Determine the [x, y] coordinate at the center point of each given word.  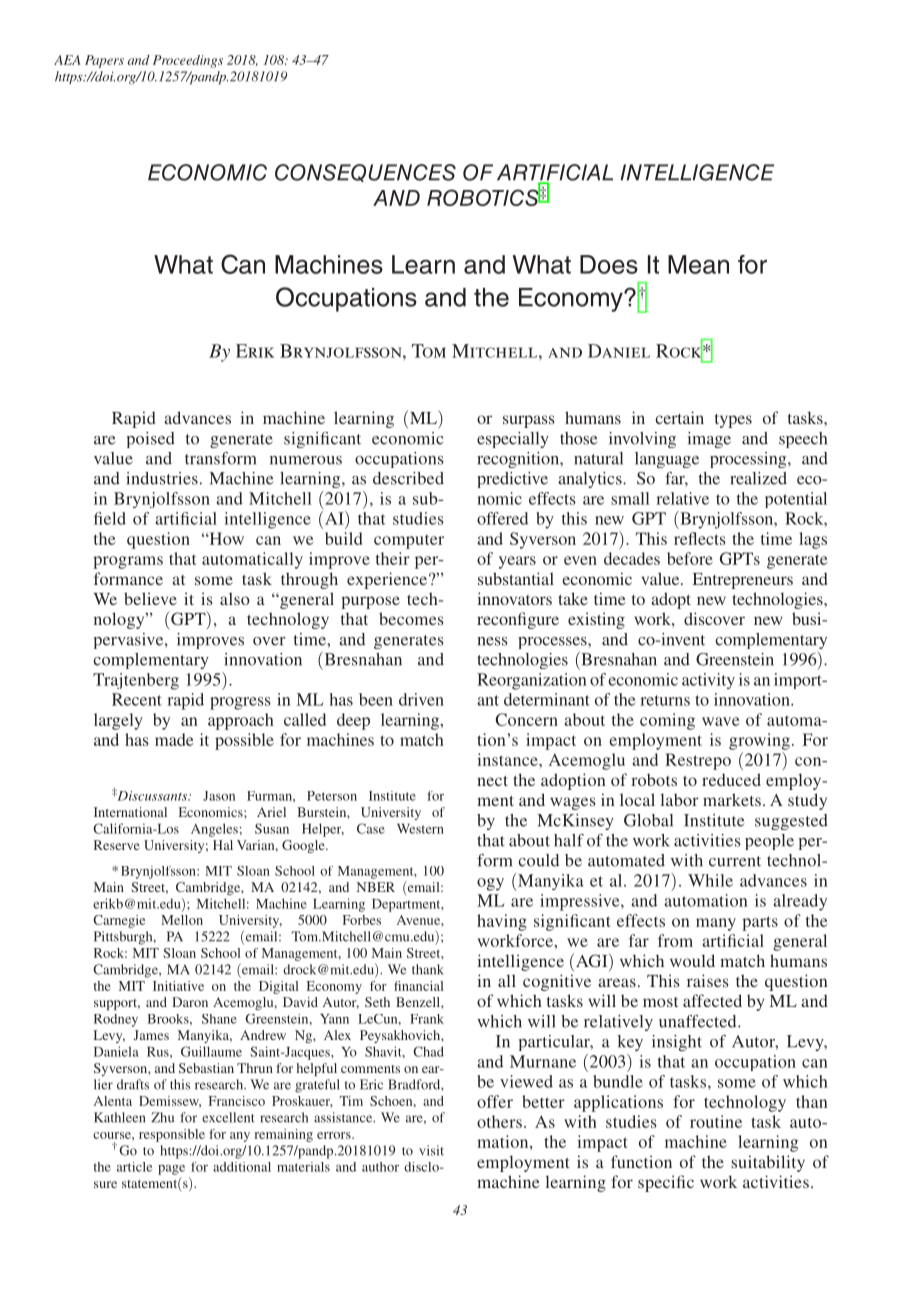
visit [431, 1150]
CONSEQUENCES [365, 173]
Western [420, 829]
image [709, 440]
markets [732, 799]
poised [151, 440]
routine [716, 1121]
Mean [698, 264]
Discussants [152, 795]
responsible [172, 1135]
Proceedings [188, 61]
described [408, 478]
